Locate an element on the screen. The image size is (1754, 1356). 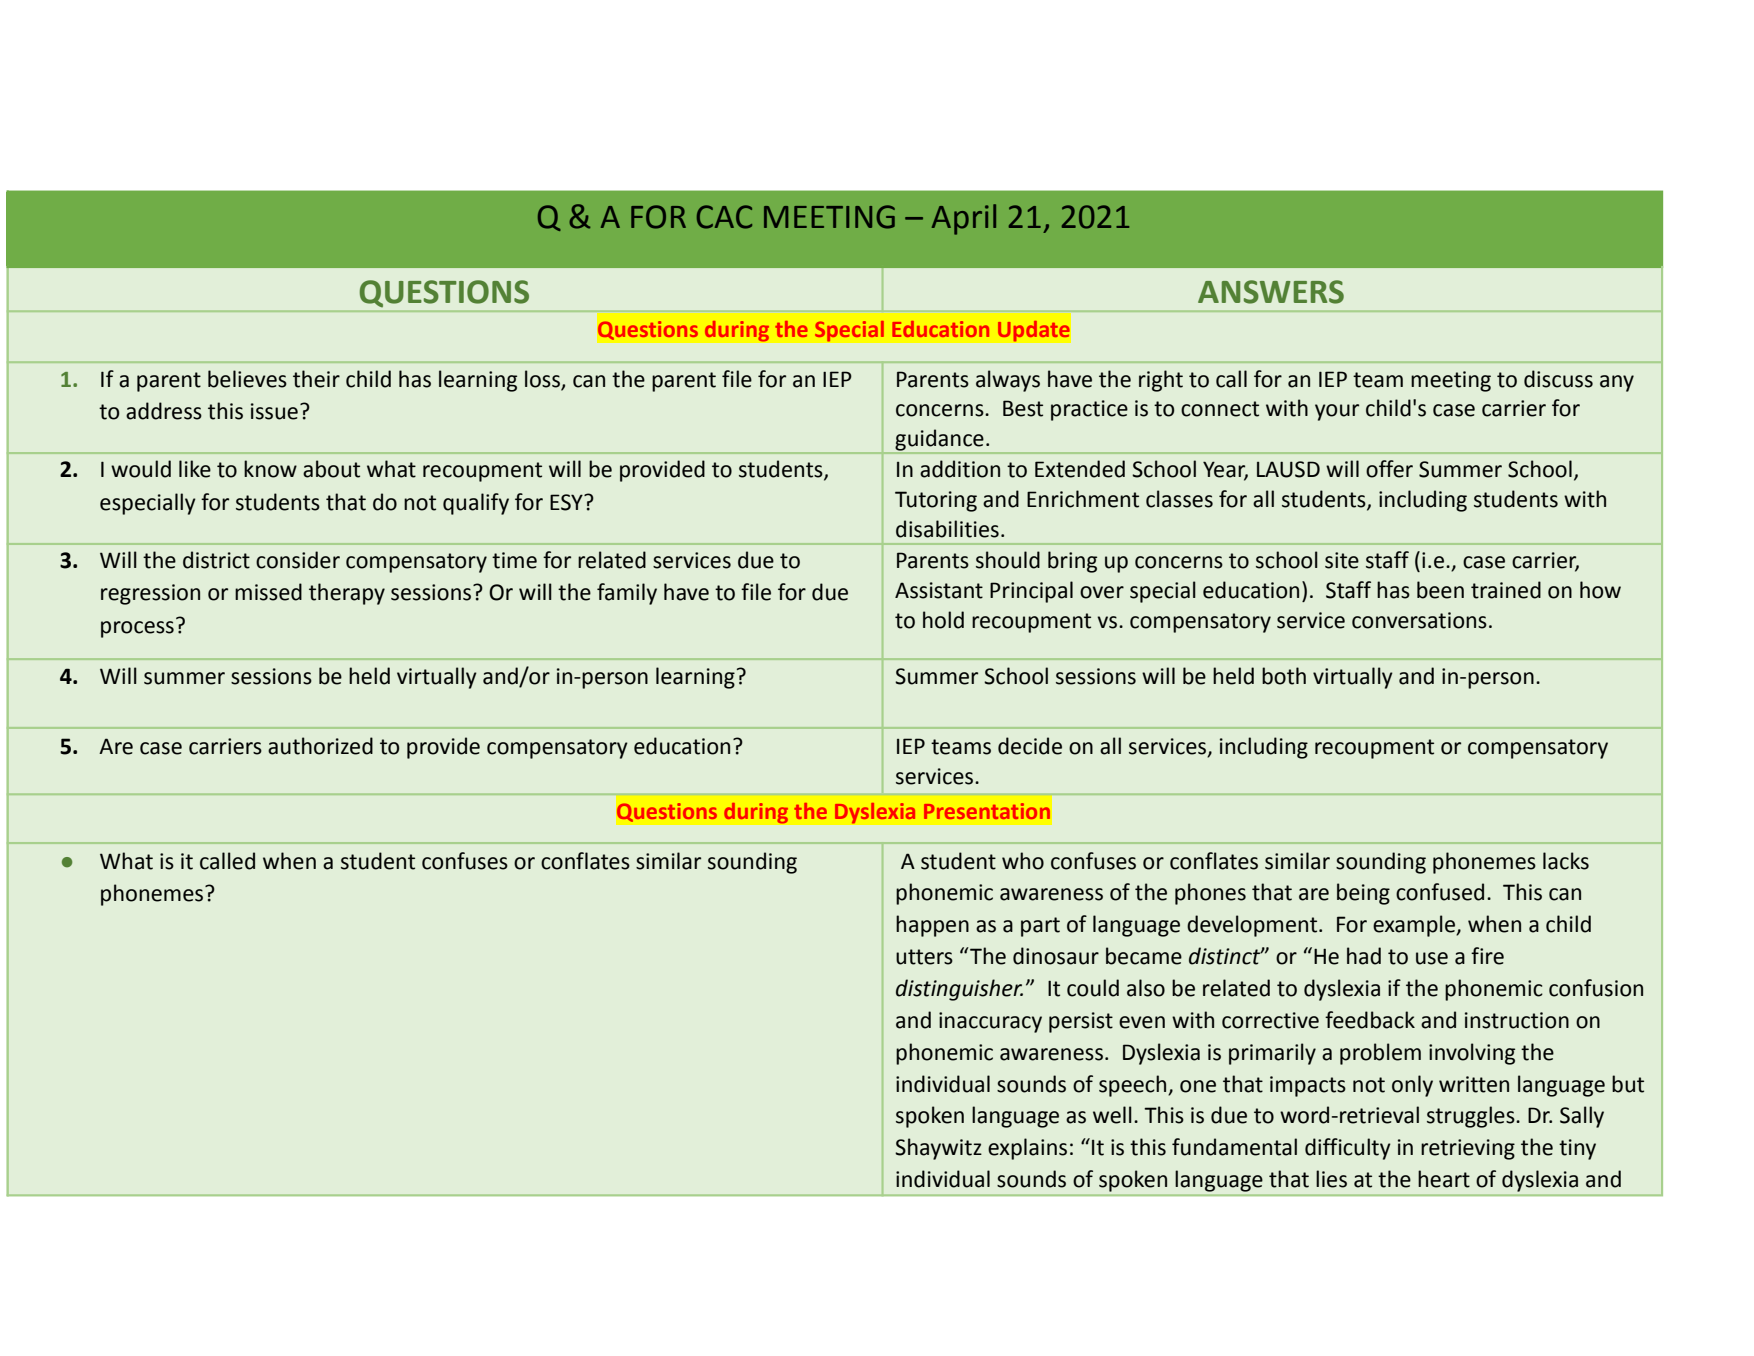
their is located at coordinates (316, 379).
